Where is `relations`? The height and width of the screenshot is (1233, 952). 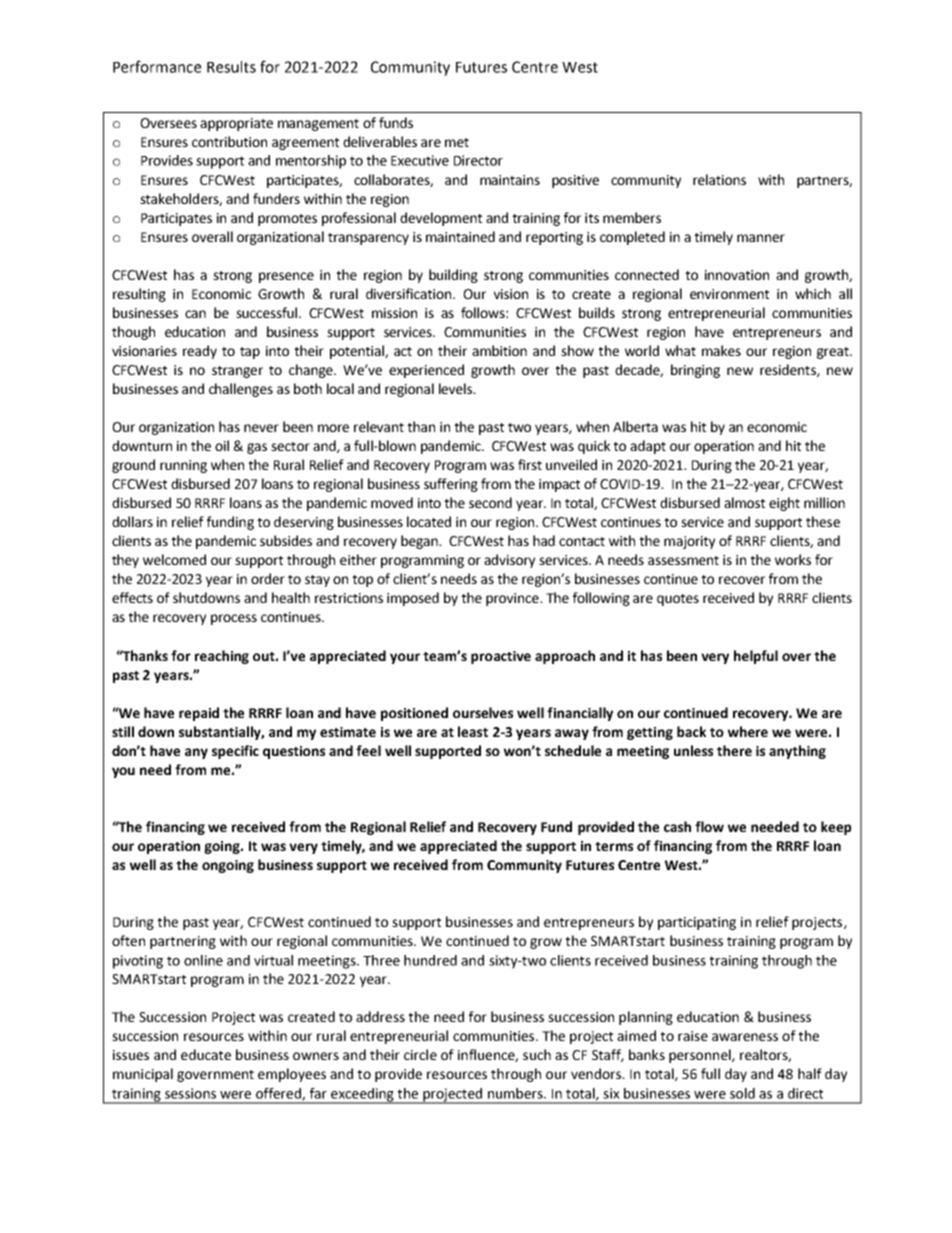 relations is located at coordinates (719, 179).
